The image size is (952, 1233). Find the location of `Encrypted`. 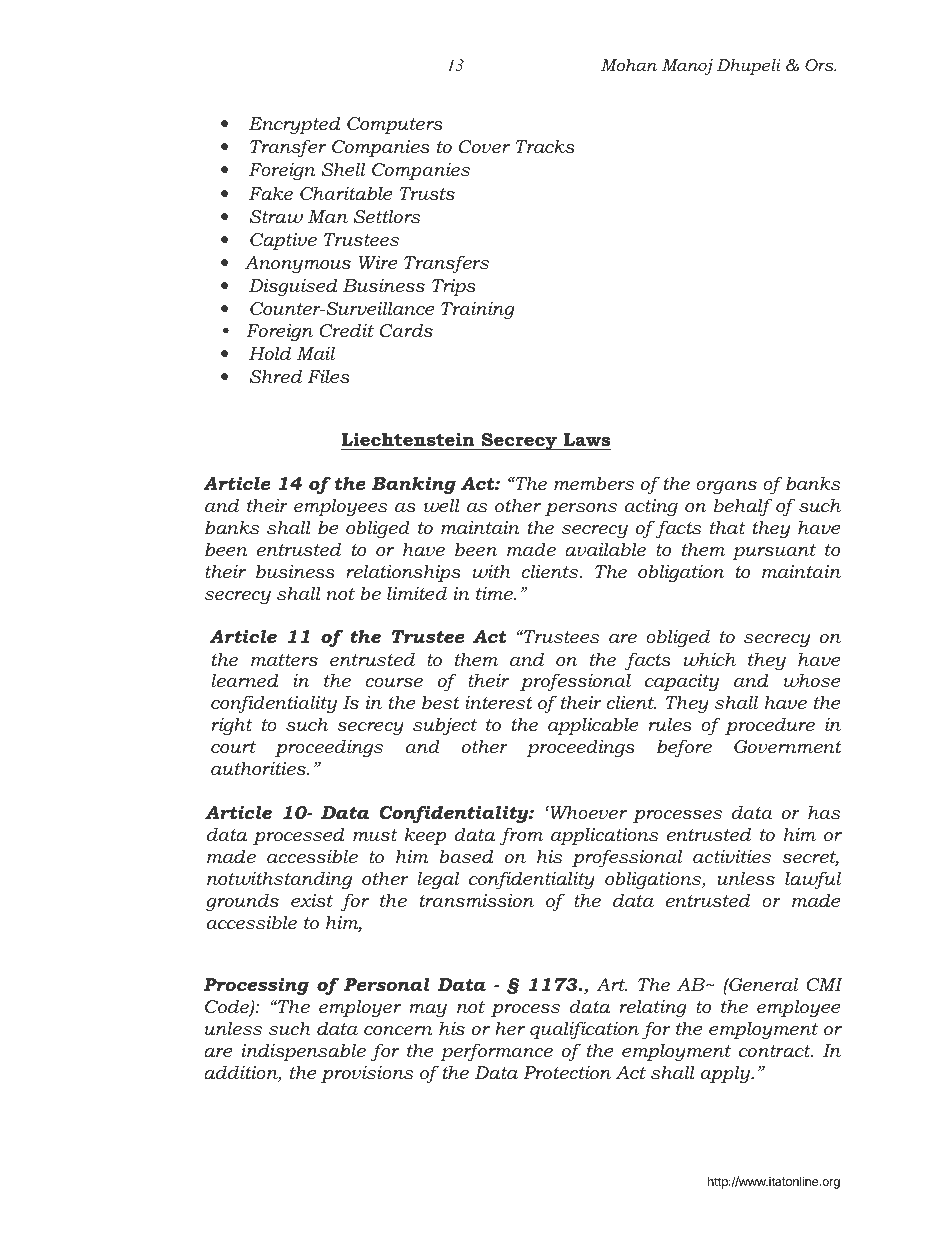

Encrypted is located at coordinates (294, 125).
